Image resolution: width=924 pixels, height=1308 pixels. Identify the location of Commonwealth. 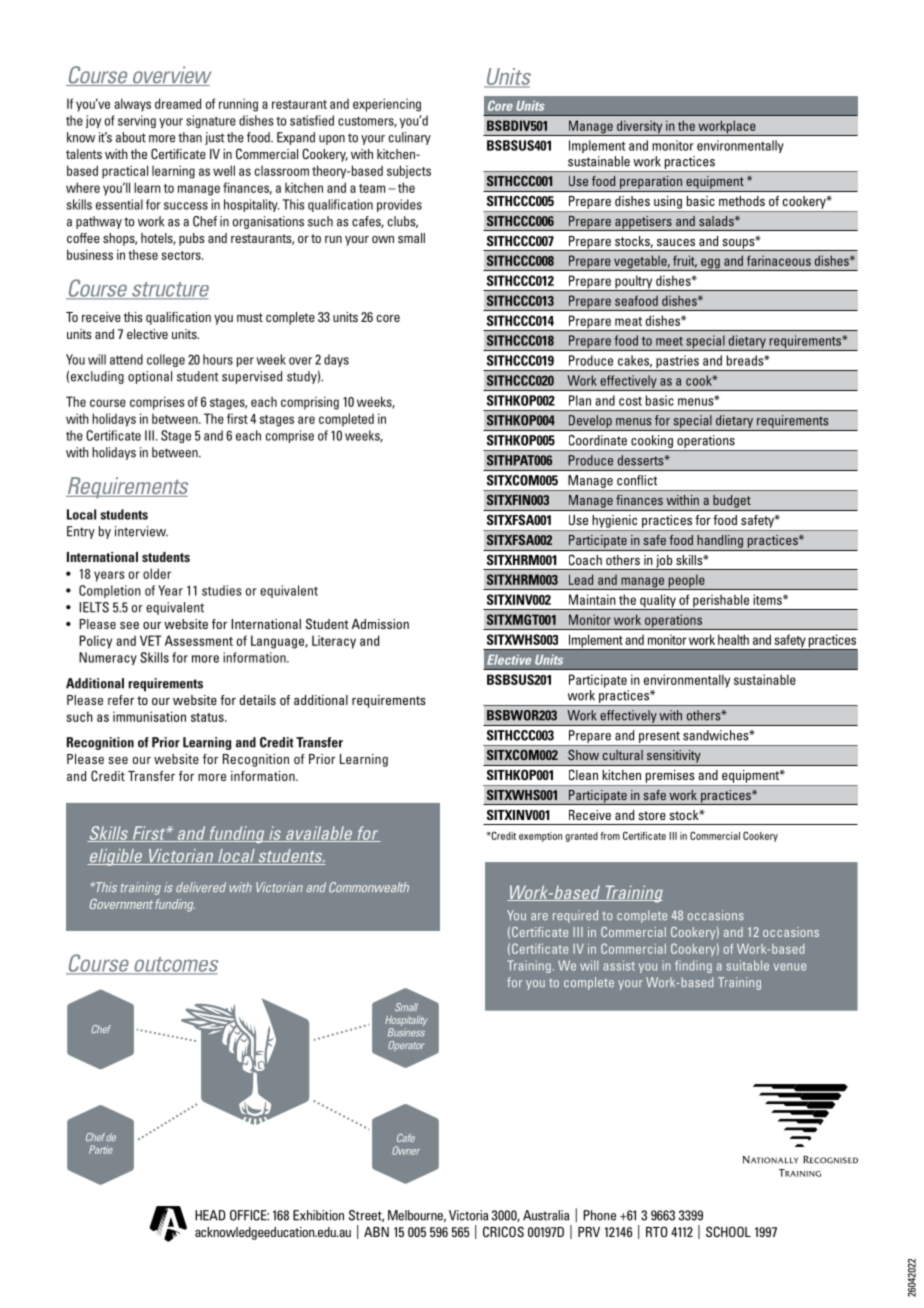
(369, 887).
